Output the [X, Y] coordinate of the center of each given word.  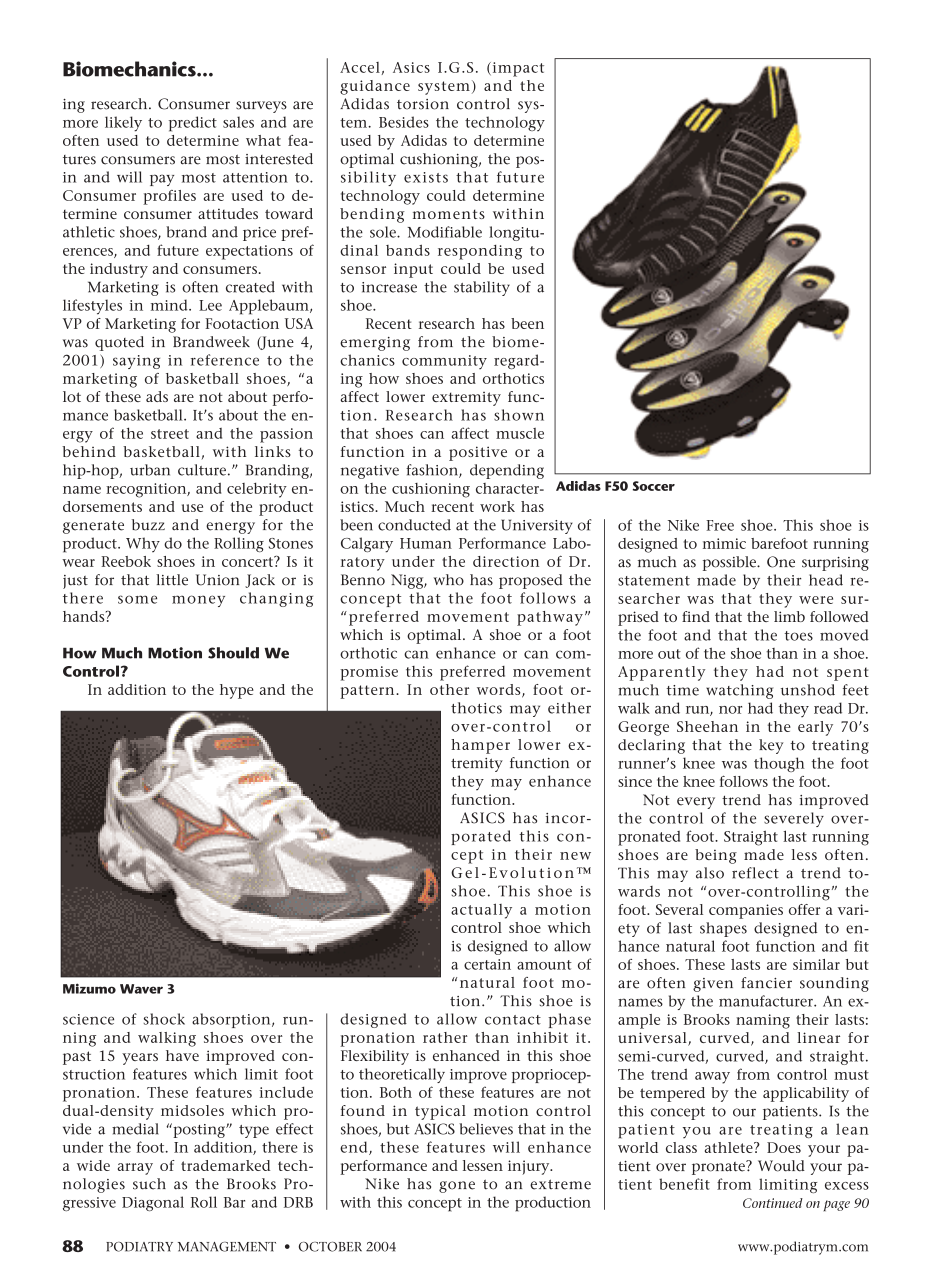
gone [457, 1187]
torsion [423, 104]
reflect [755, 873]
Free [720, 525]
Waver [141, 989]
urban [150, 470]
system [444, 88]
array [135, 1169]
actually [481, 911]
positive [478, 453]
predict [193, 124]
